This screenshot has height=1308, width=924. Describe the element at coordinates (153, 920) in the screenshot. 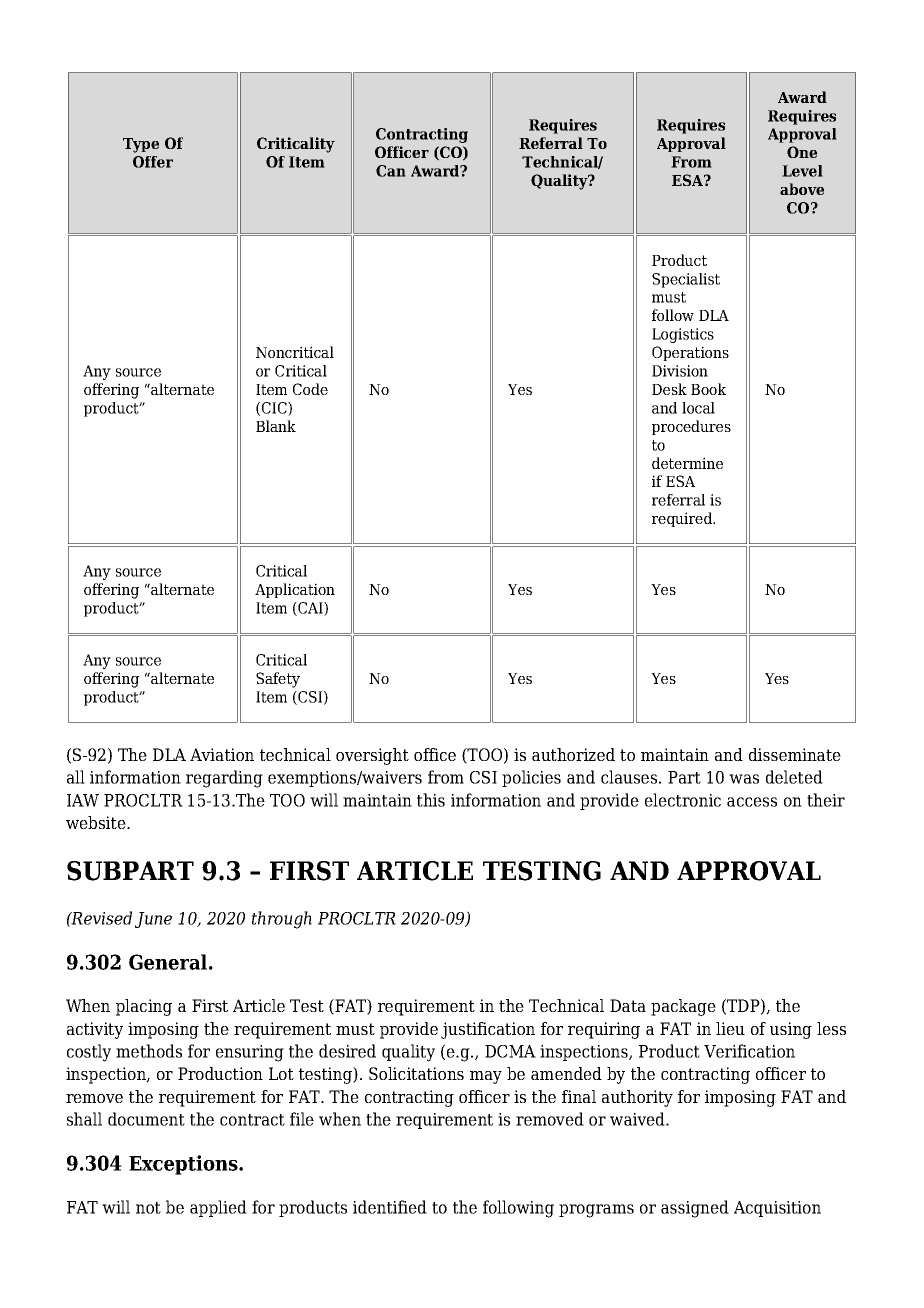

I see `June` at that location.
